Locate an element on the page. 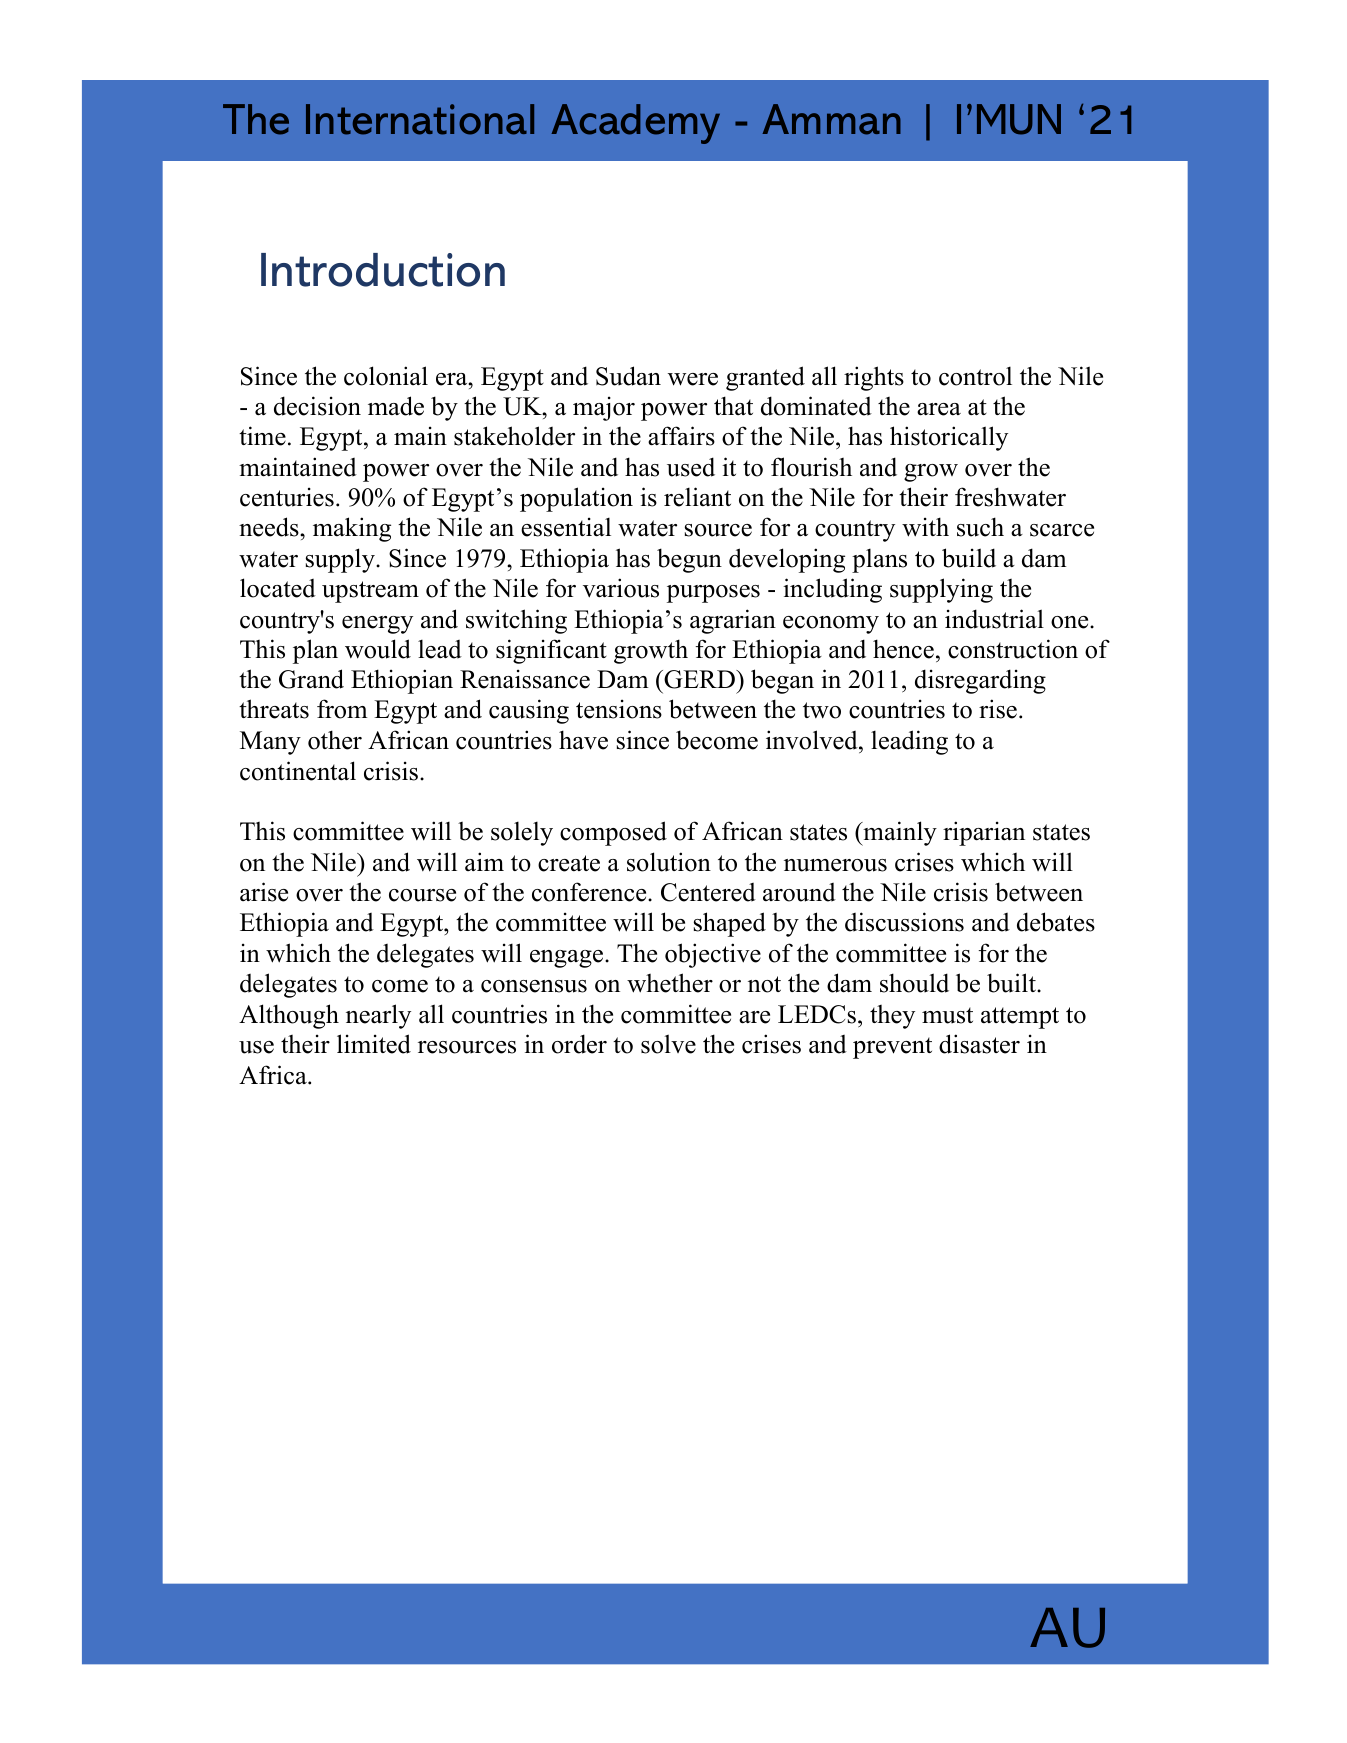 This document has width=1347, height=1743. Amman is located at coordinates (831, 119).
